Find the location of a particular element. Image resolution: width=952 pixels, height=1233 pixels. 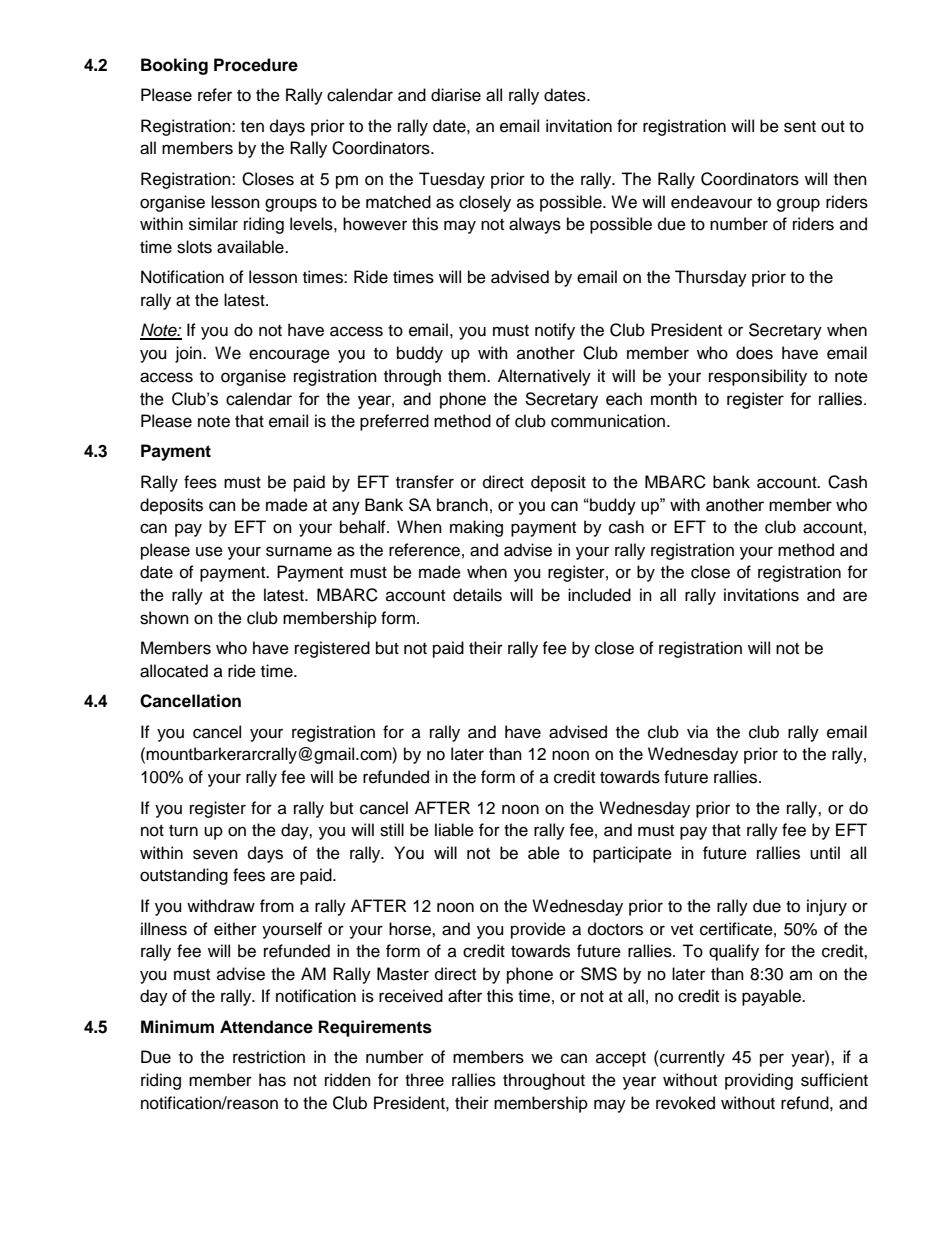

via is located at coordinates (697, 732).
